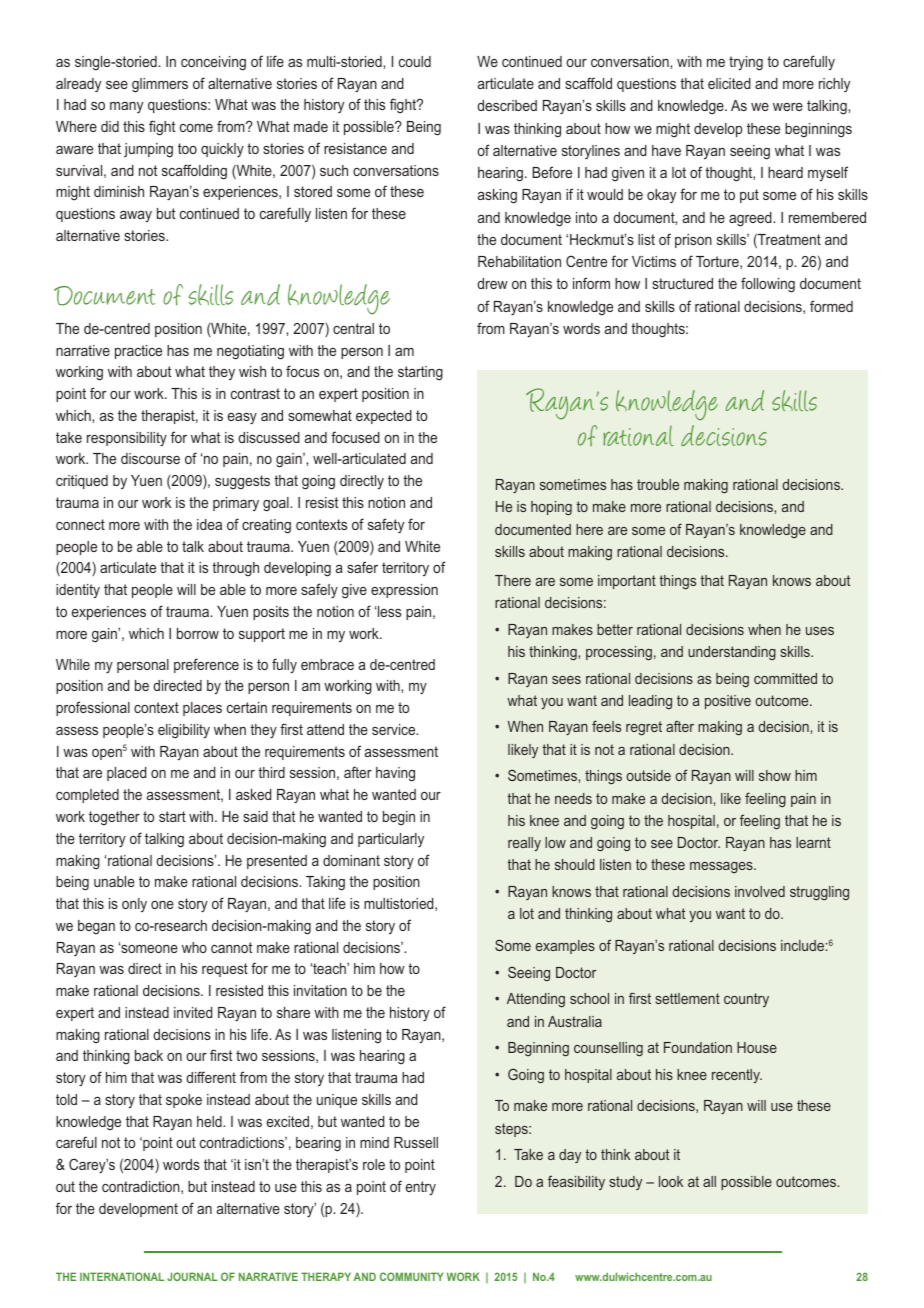 The image size is (924, 1308). Describe the element at coordinates (192, 1276) in the screenshot. I see `JOURNAL` at that location.
